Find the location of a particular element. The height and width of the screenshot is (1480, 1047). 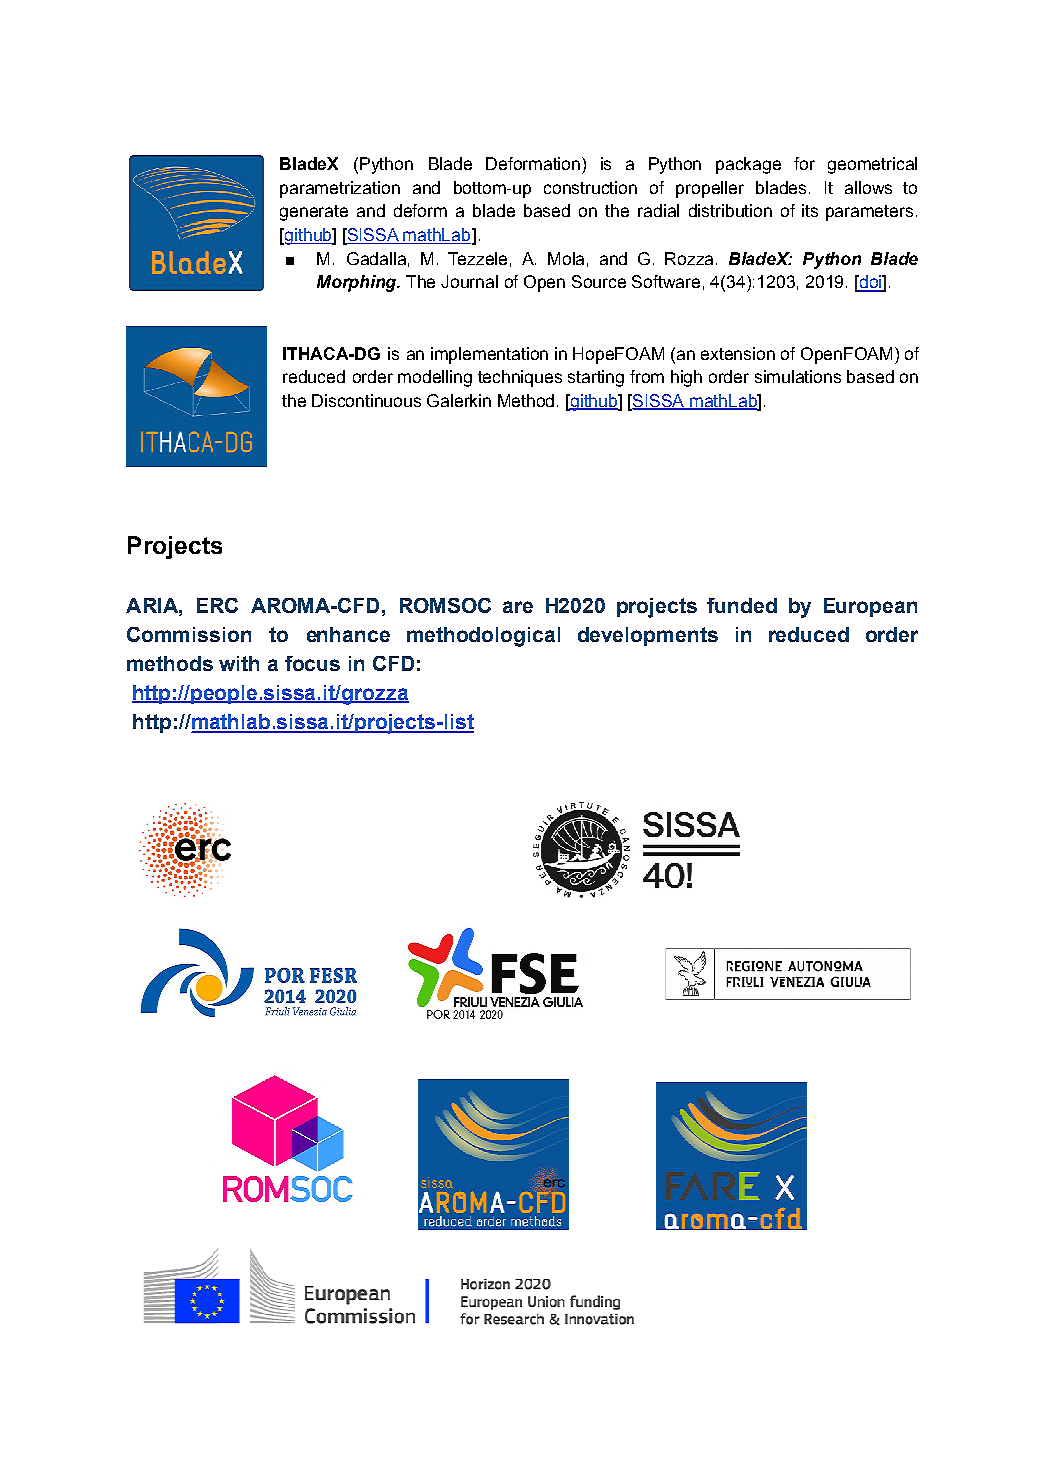

developments is located at coordinates (648, 636).
